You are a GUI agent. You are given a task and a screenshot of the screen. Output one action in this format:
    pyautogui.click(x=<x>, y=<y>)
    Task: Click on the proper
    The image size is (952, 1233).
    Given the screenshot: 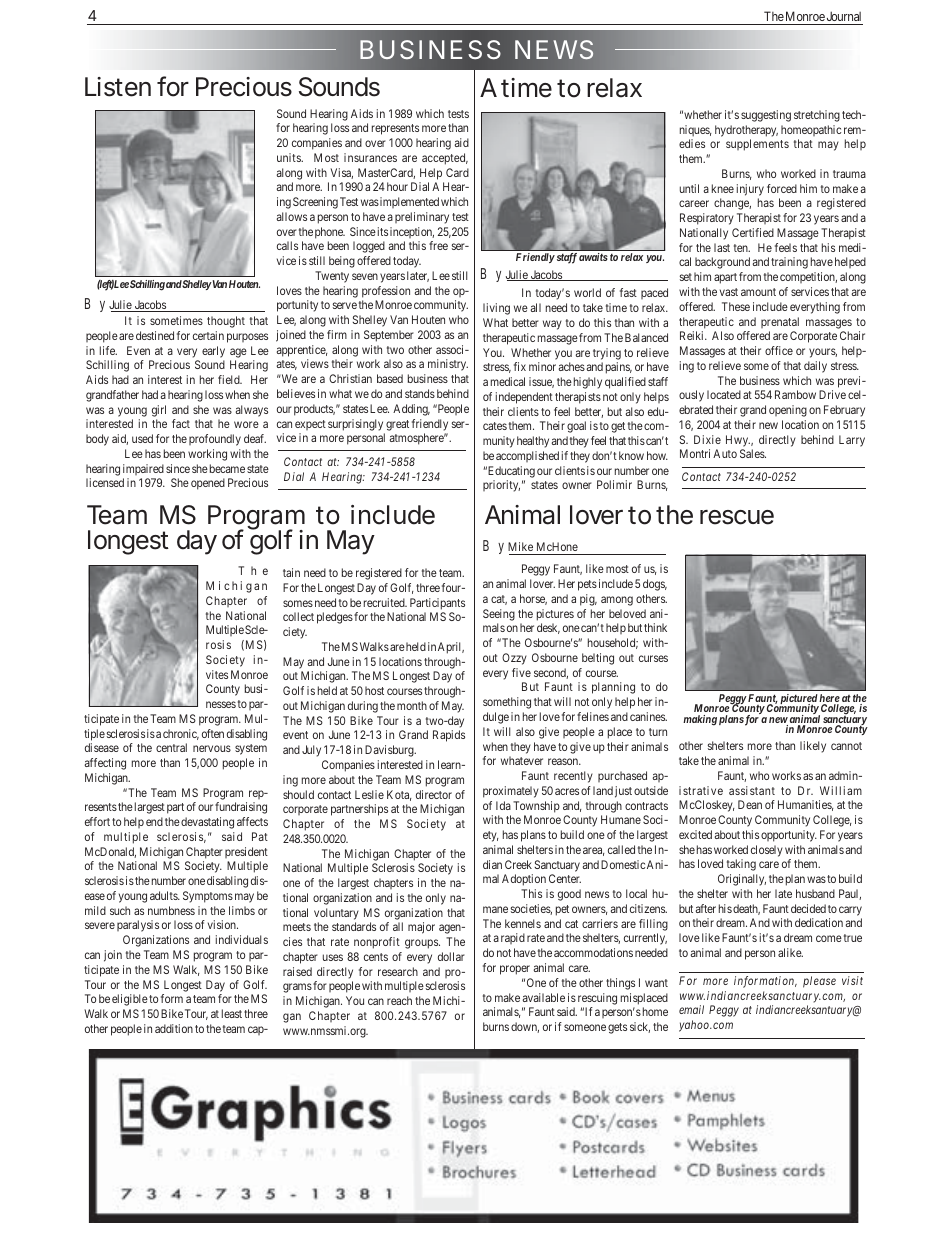 What is the action you would take?
    pyautogui.click(x=515, y=970)
